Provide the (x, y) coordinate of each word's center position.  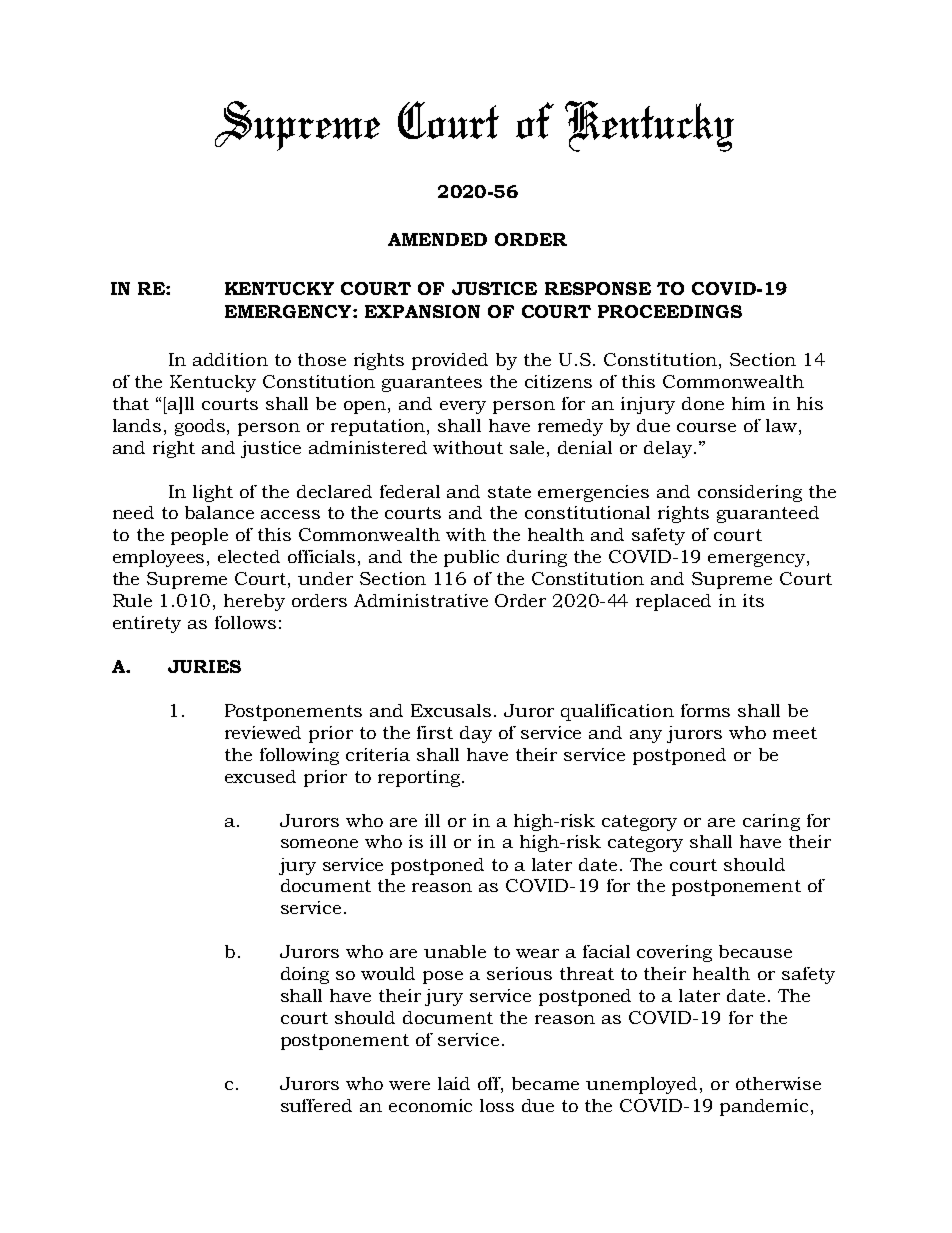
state (509, 492)
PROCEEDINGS (670, 311)
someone (319, 843)
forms (705, 710)
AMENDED (437, 239)
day (476, 734)
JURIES (204, 666)
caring (771, 822)
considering (750, 493)
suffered (316, 1105)
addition (230, 359)
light (213, 493)
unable (455, 951)
